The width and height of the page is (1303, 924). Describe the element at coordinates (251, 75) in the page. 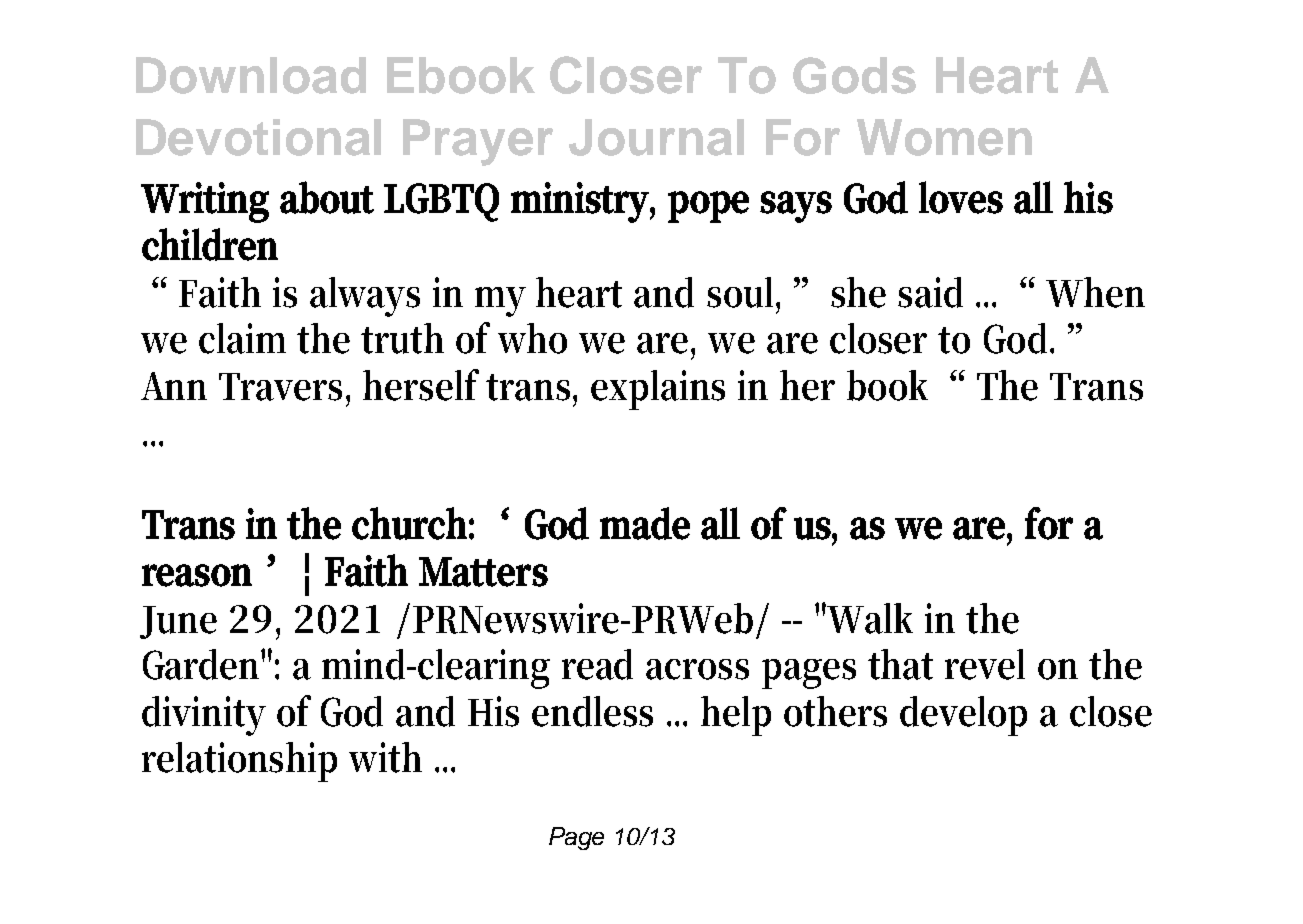

I see `Download` at that location.
